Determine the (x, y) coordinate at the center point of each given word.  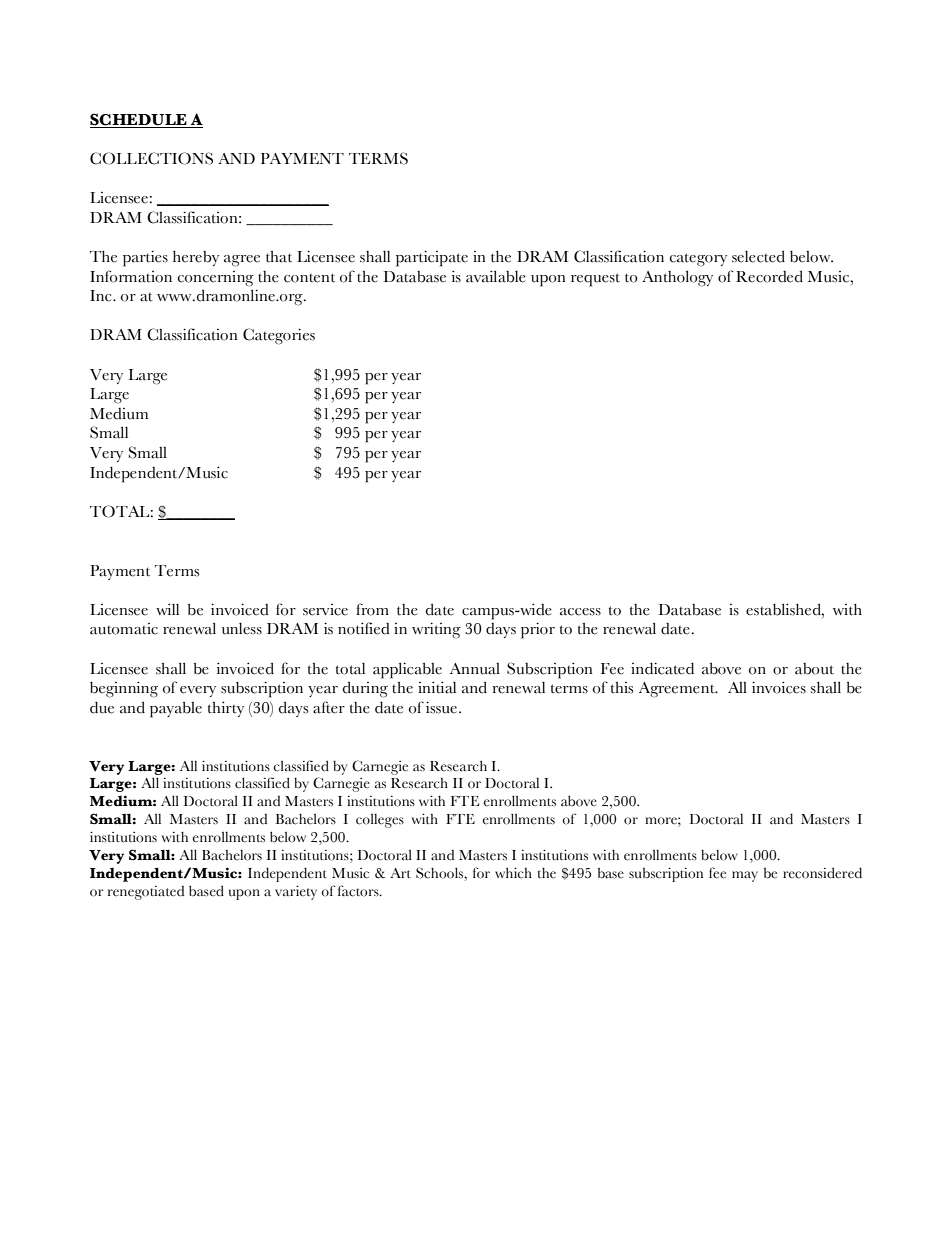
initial (437, 687)
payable (176, 710)
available (496, 276)
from (372, 609)
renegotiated (146, 893)
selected (758, 256)
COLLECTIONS (151, 158)
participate (432, 258)
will (167, 609)
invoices (779, 687)
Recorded (769, 276)
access (580, 612)
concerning (216, 279)
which (513, 873)
